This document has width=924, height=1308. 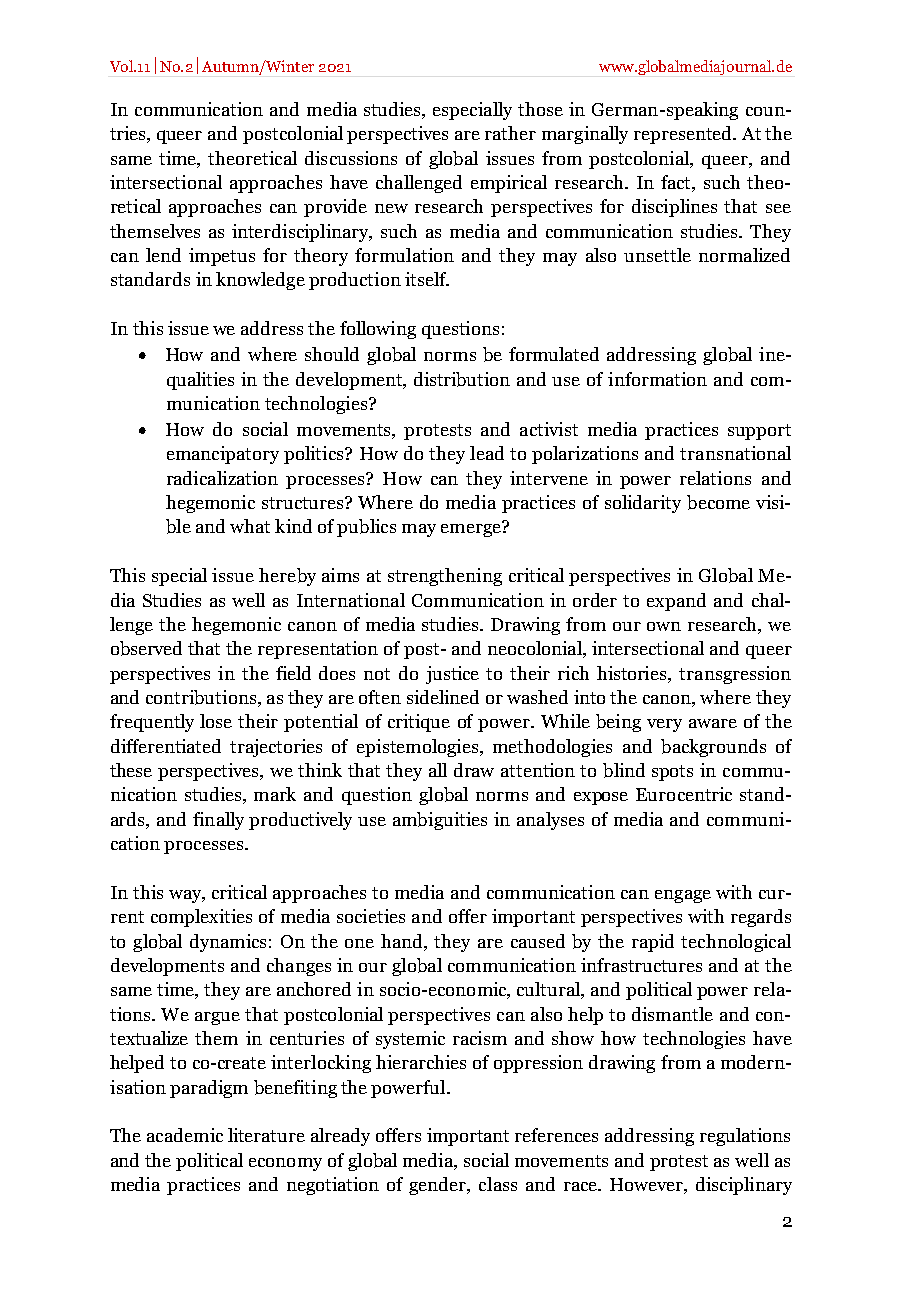 I want to click on race, so click(x=582, y=1186).
